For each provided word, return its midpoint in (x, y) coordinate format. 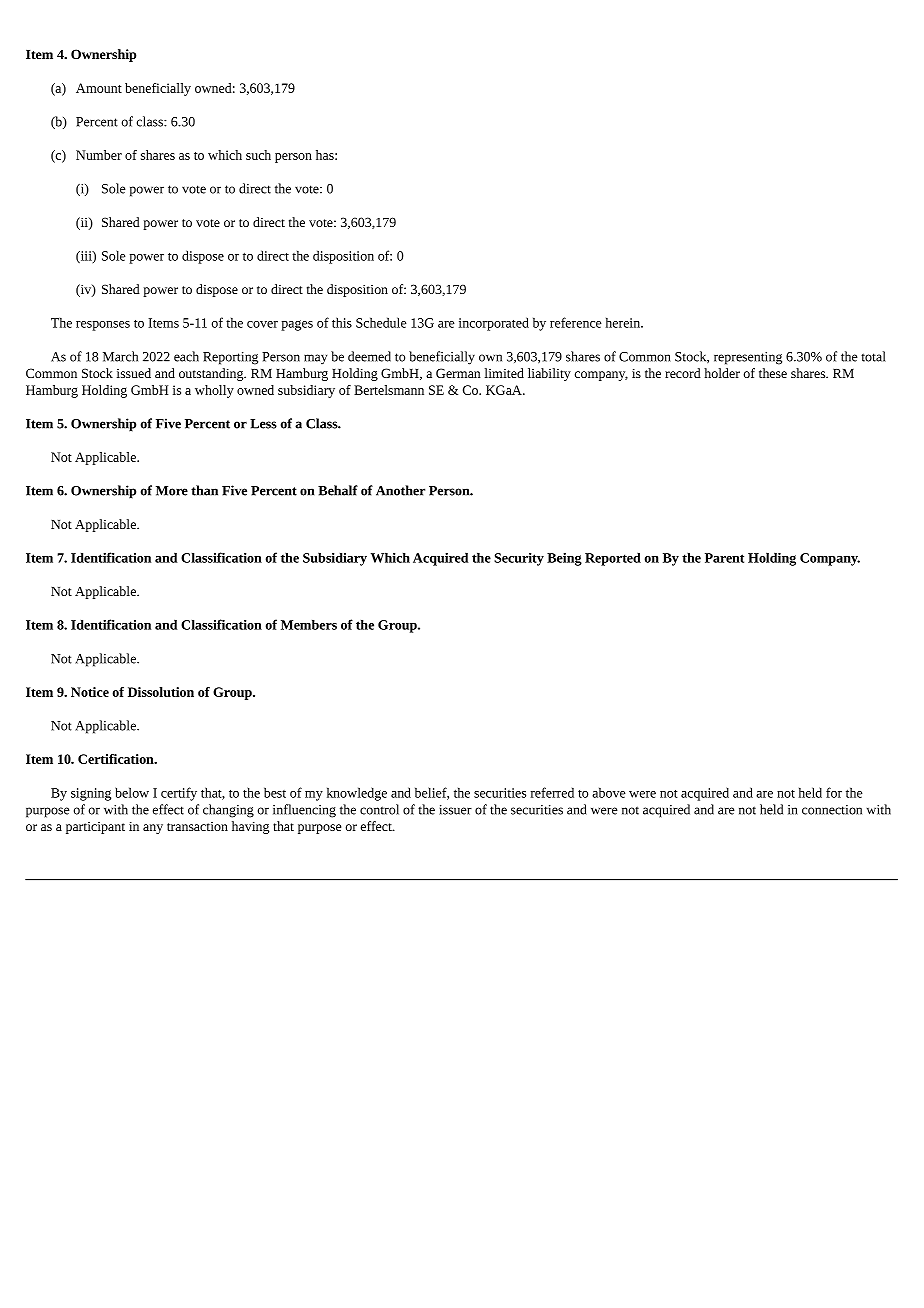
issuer (455, 810)
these (773, 373)
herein (624, 322)
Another (400, 490)
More (172, 491)
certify (179, 794)
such (258, 155)
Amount (99, 88)
